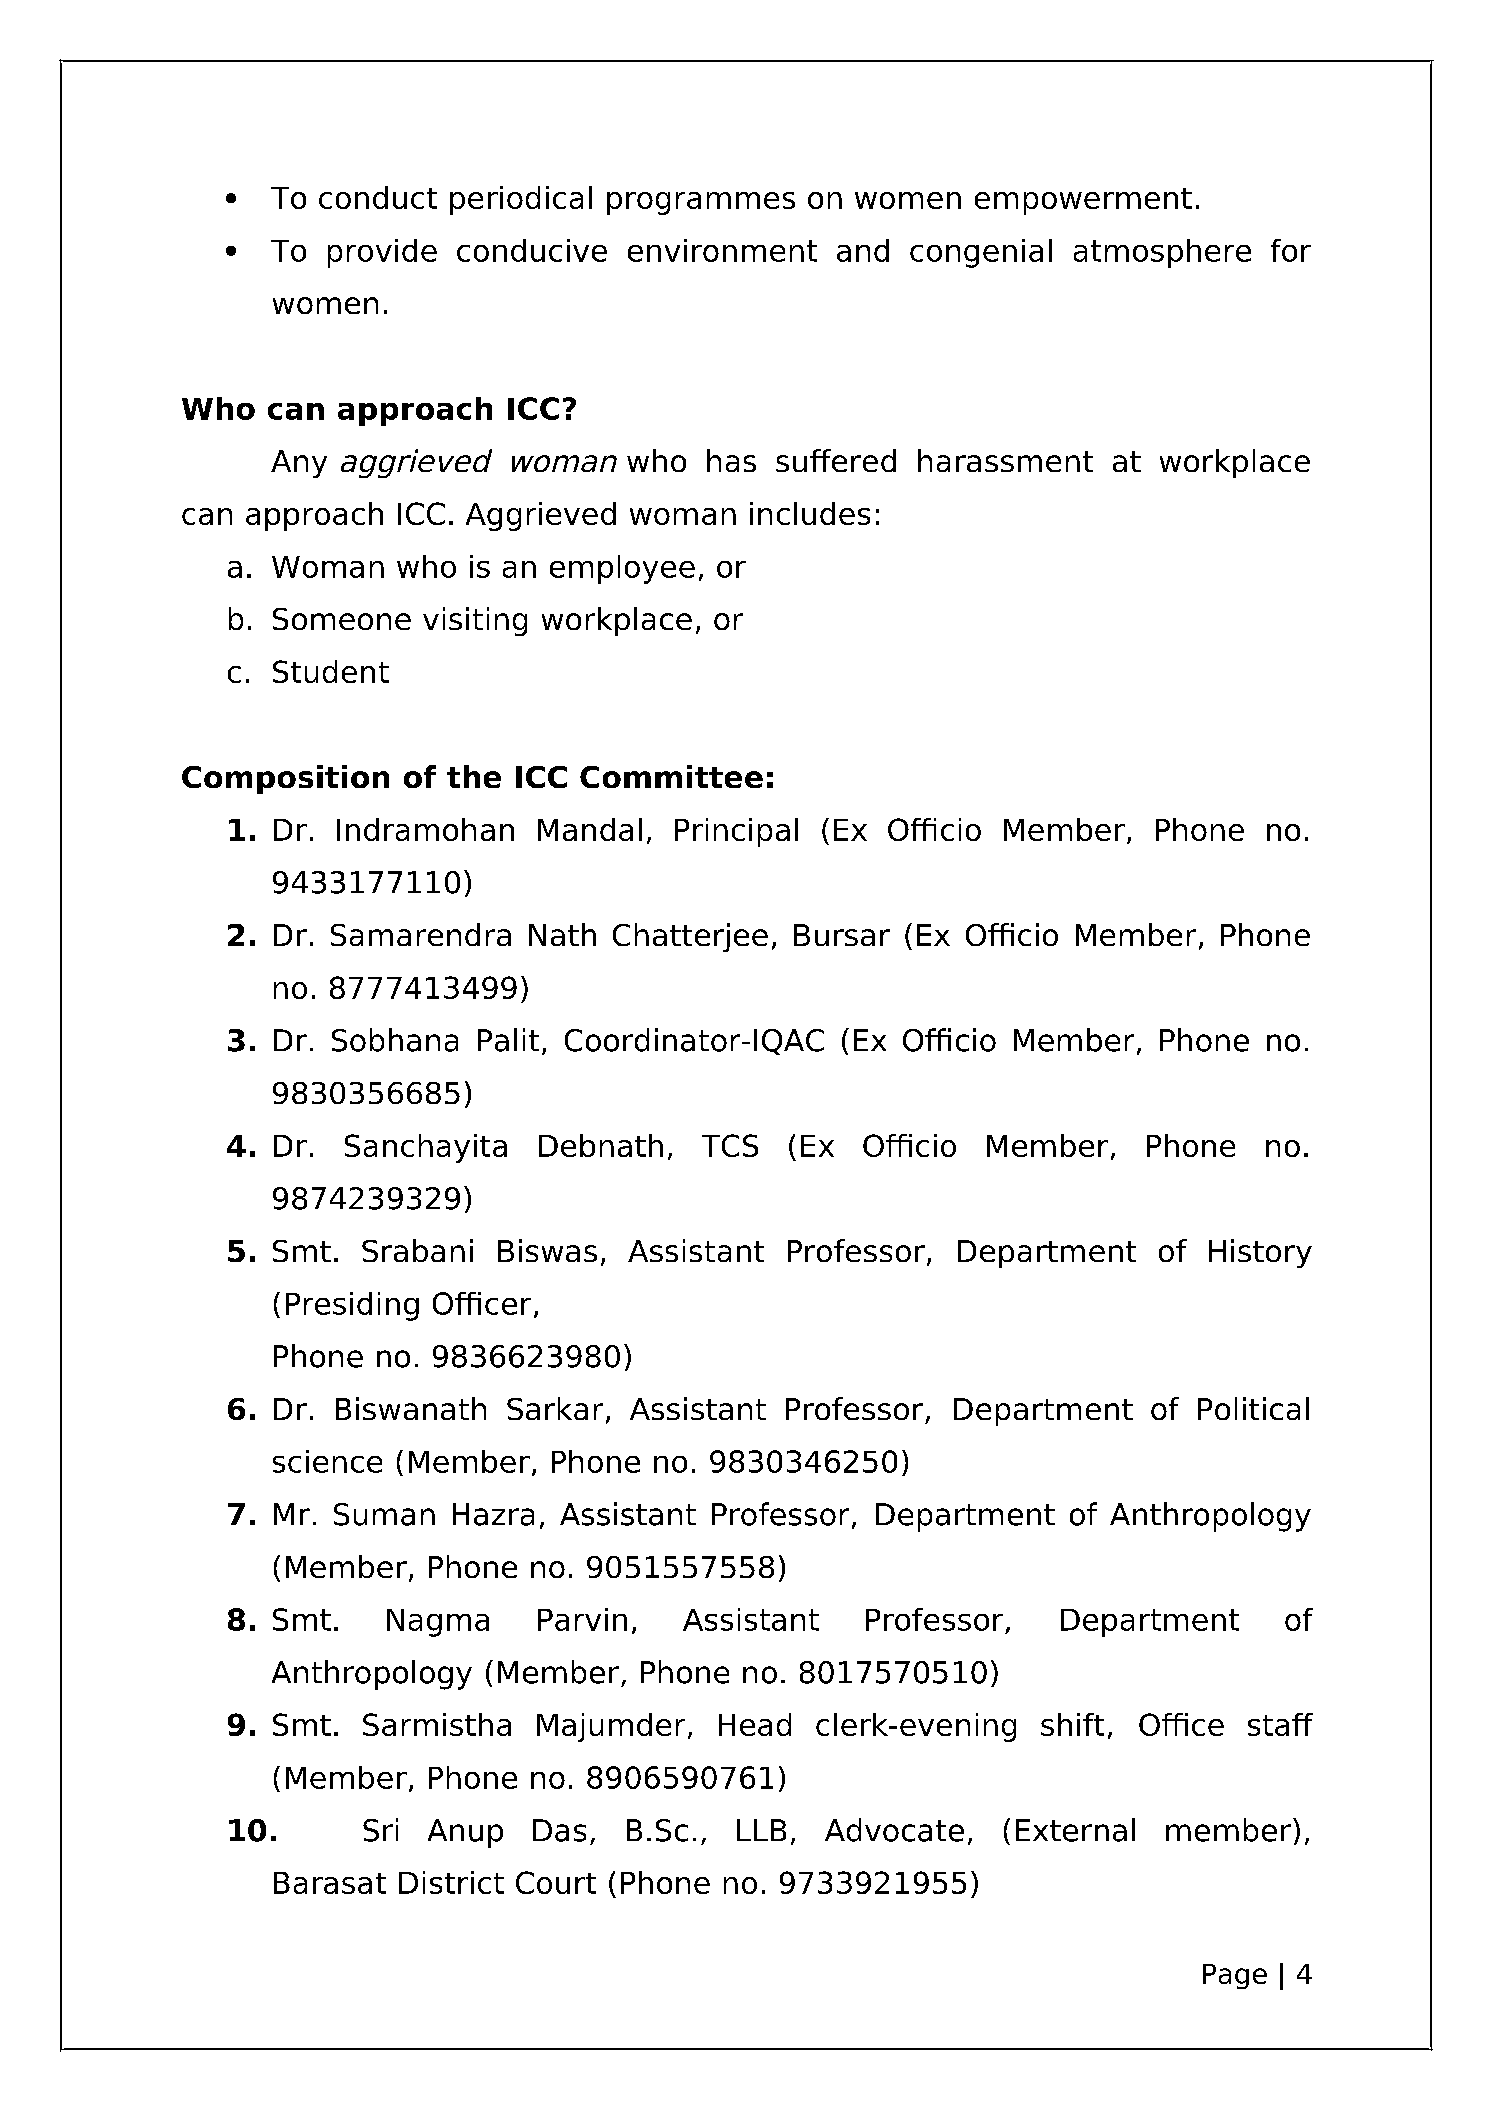 Image resolution: width=1493 pixels, height=2111 pixels. Describe the element at coordinates (1162, 253) in the document. I see `atmosphere` at that location.
